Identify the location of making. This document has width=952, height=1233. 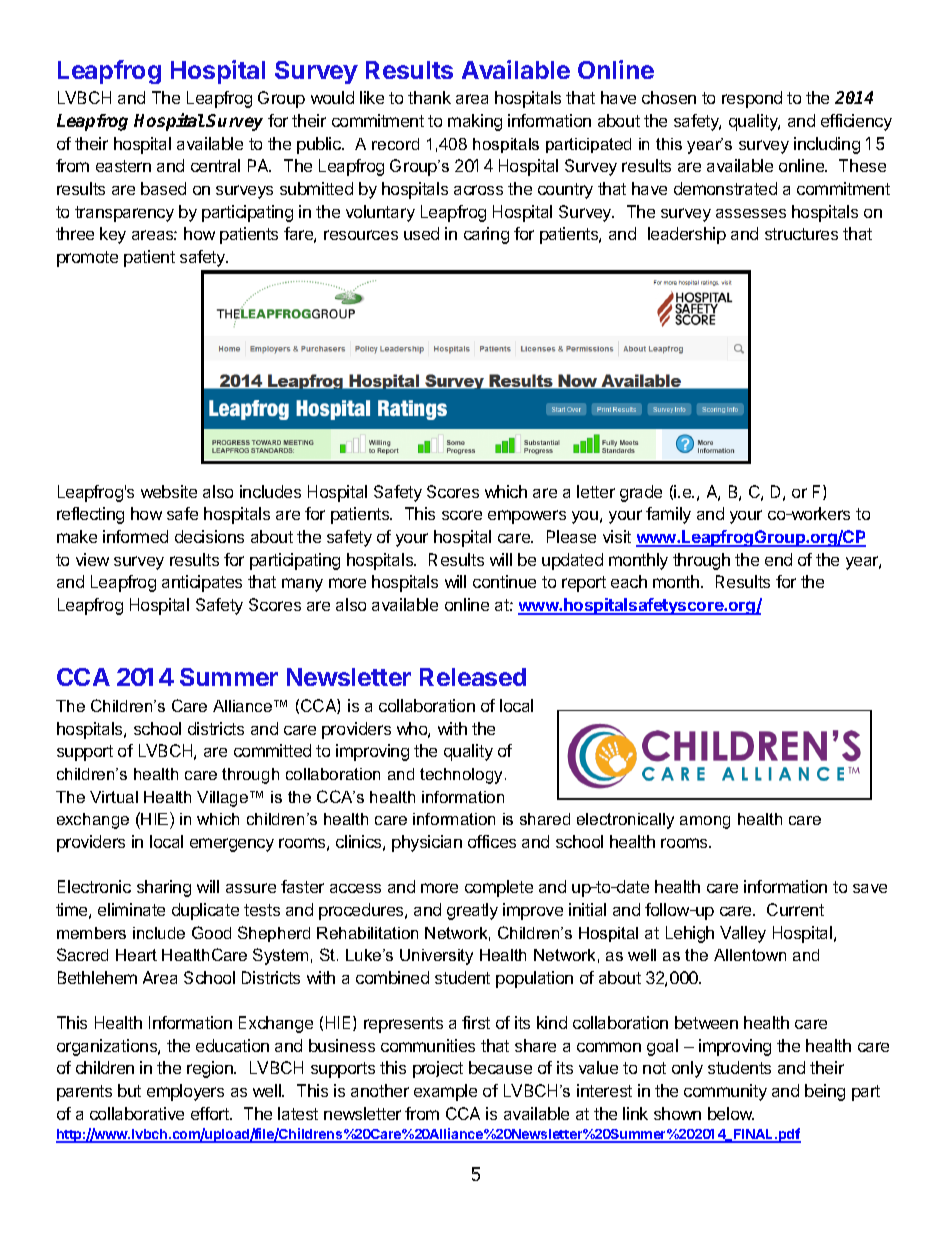
(475, 122).
